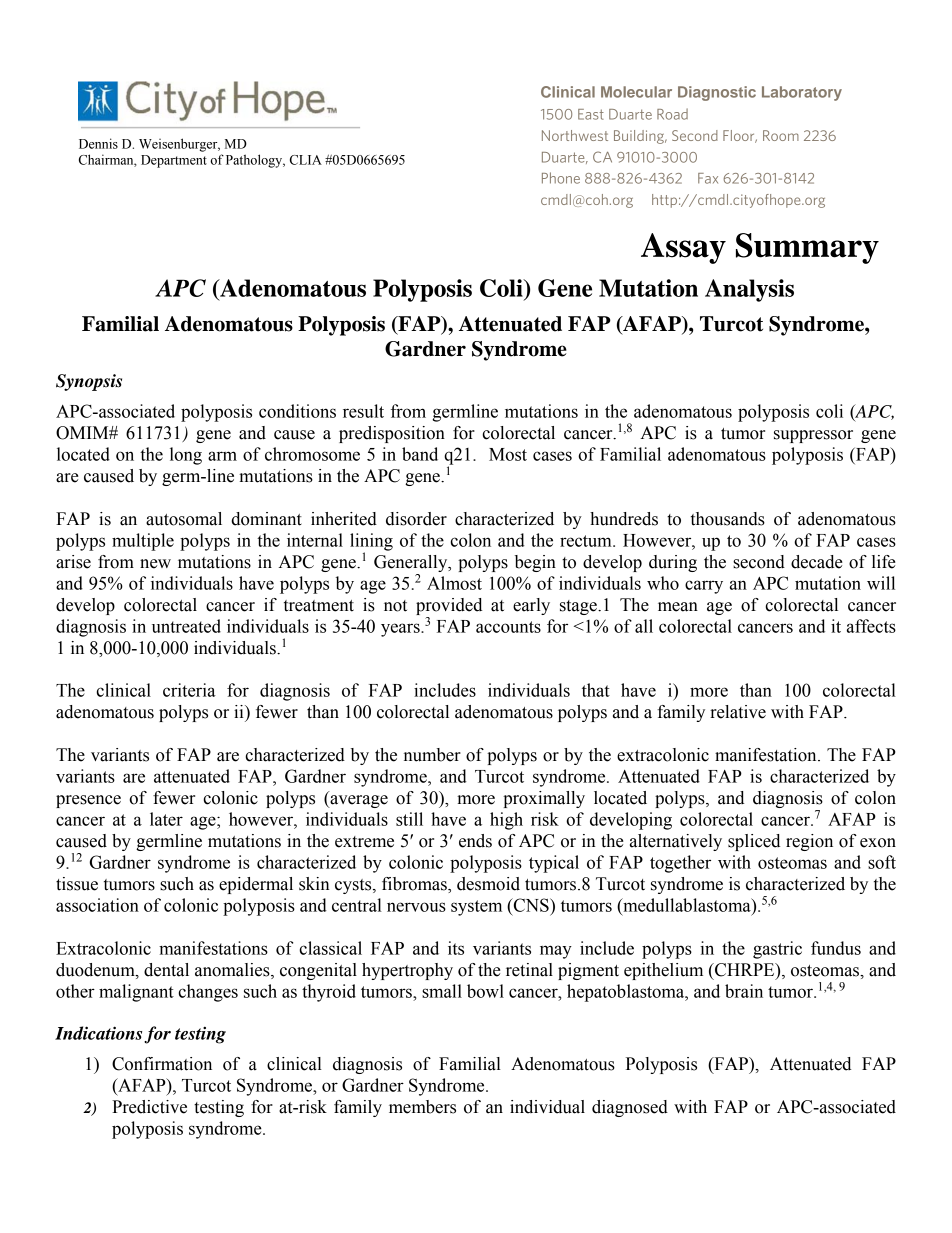  What do you see at coordinates (449, 606) in the screenshot?
I see `provided` at bounding box center [449, 606].
